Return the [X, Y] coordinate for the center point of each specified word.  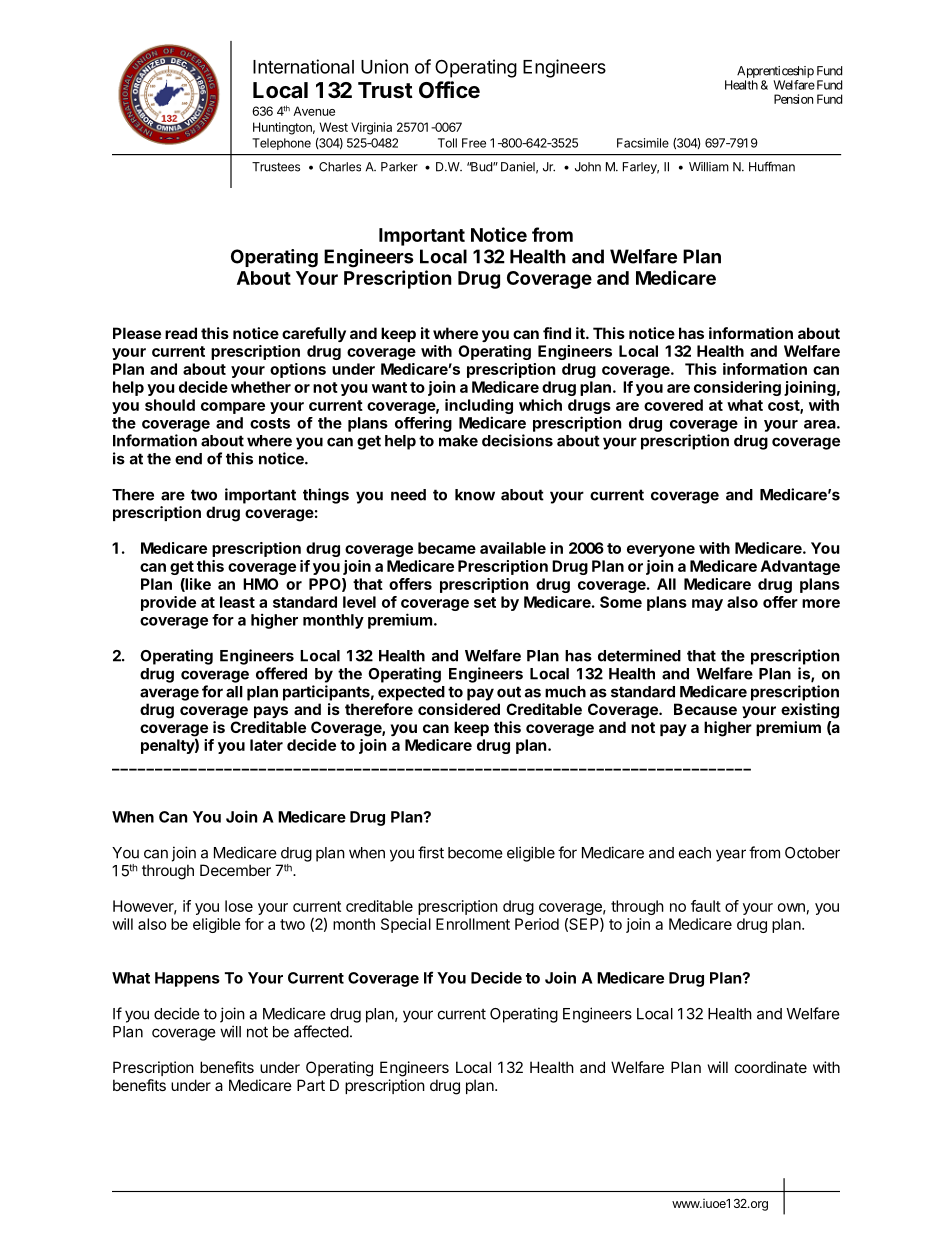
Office [449, 90]
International [303, 66]
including [479, 406]
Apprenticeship [775, 72]
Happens [187, 979]
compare [233, 408]
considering [737, 388]
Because [705, 709]
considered [459, 709]
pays [271, 712]
